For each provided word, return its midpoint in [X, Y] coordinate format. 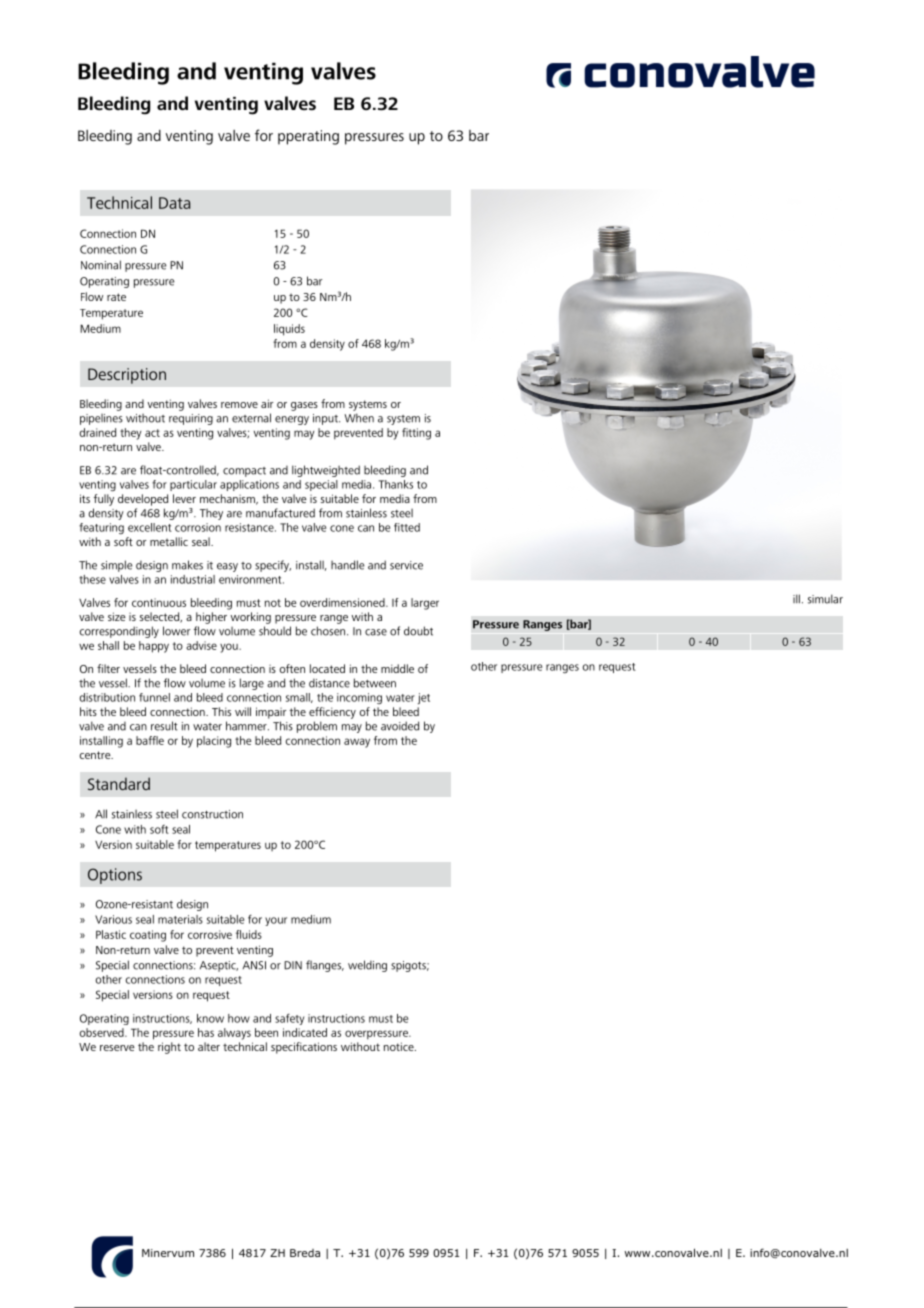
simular [825, 599]
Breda [305, 1253]
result [164, 726]
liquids [289, 330]
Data [174, 203]
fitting [416, 434]
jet [424, 698]
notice [400, 1046]
